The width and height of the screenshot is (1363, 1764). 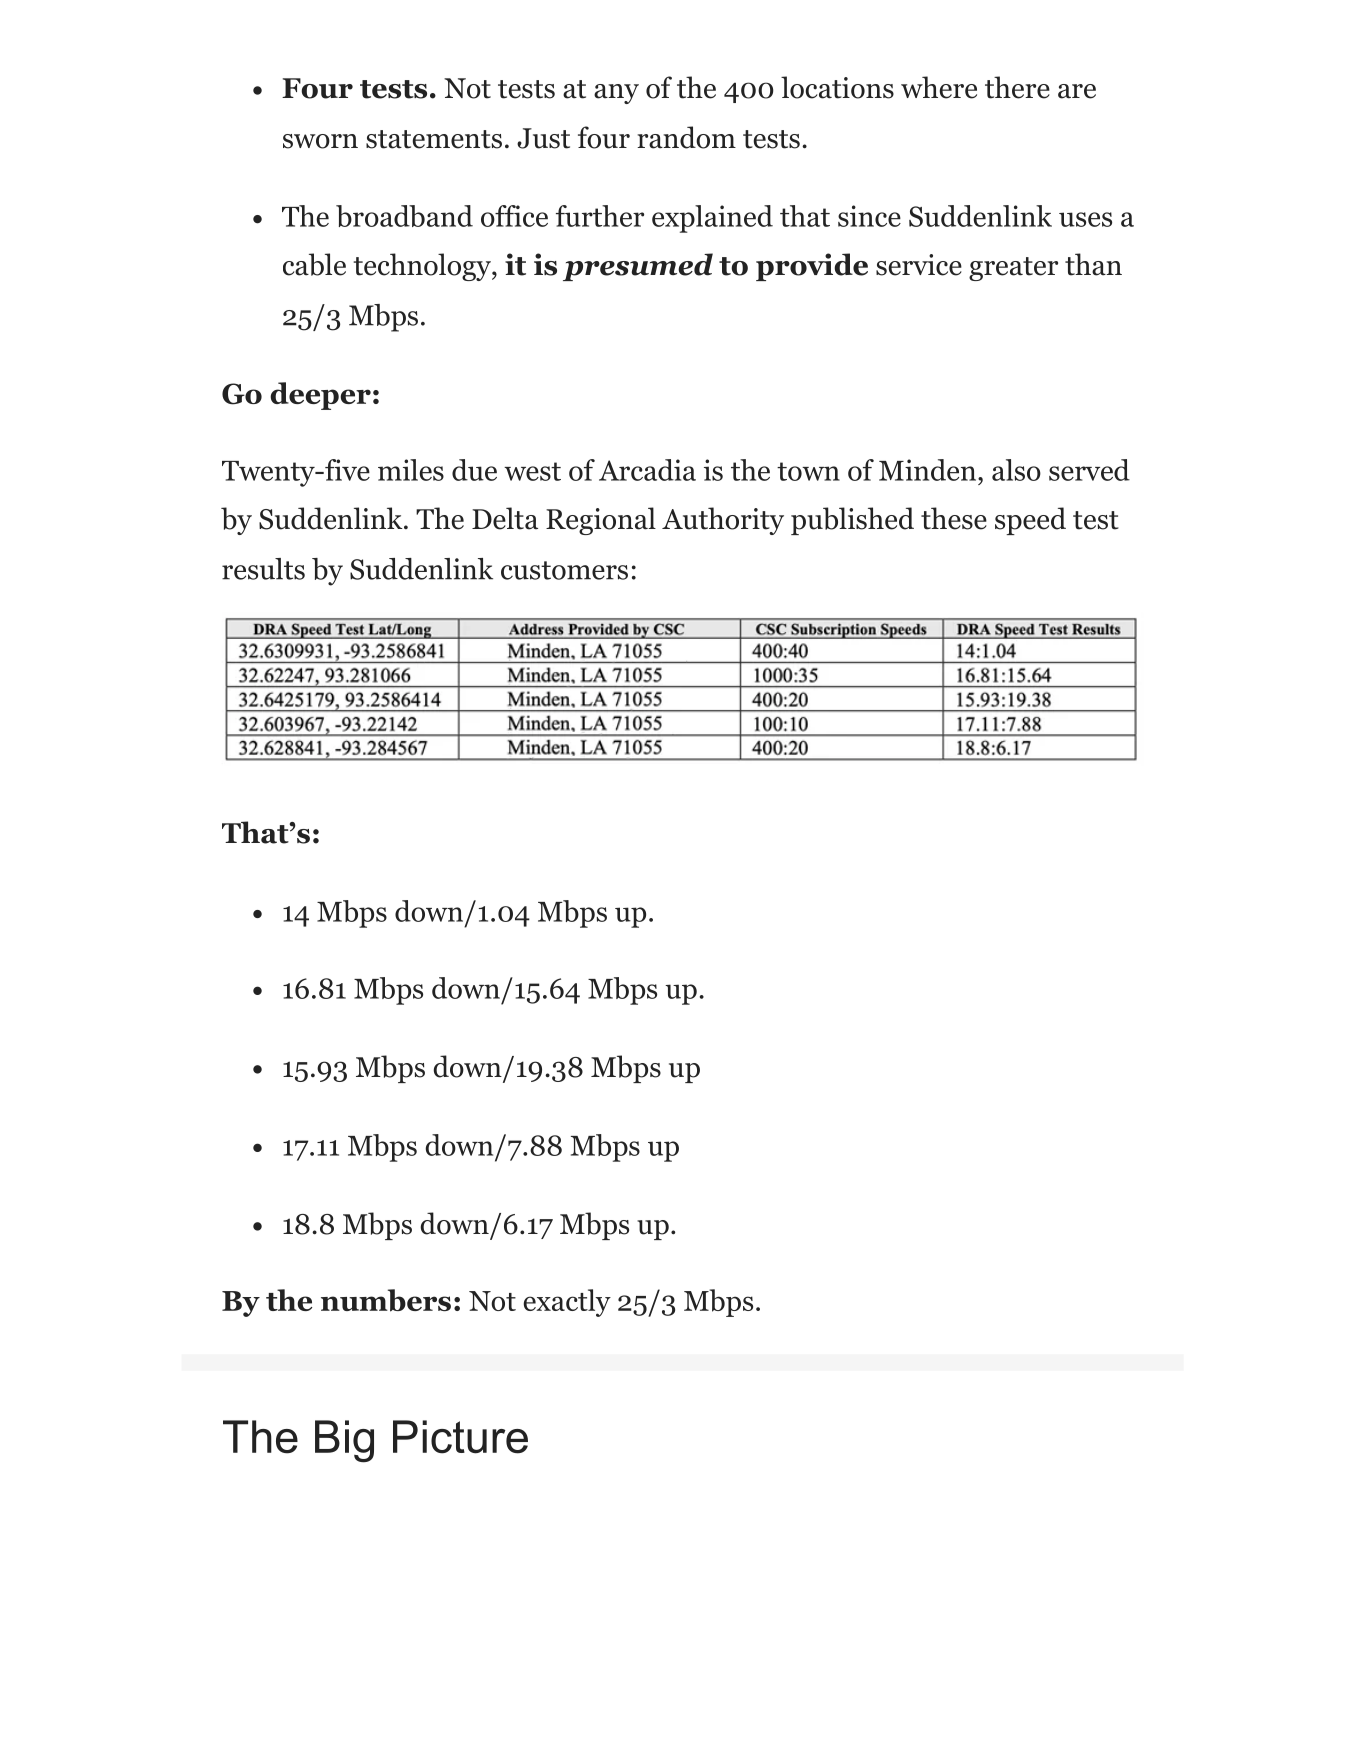 I want to click on exactly, so click(x=567, y=1303).
